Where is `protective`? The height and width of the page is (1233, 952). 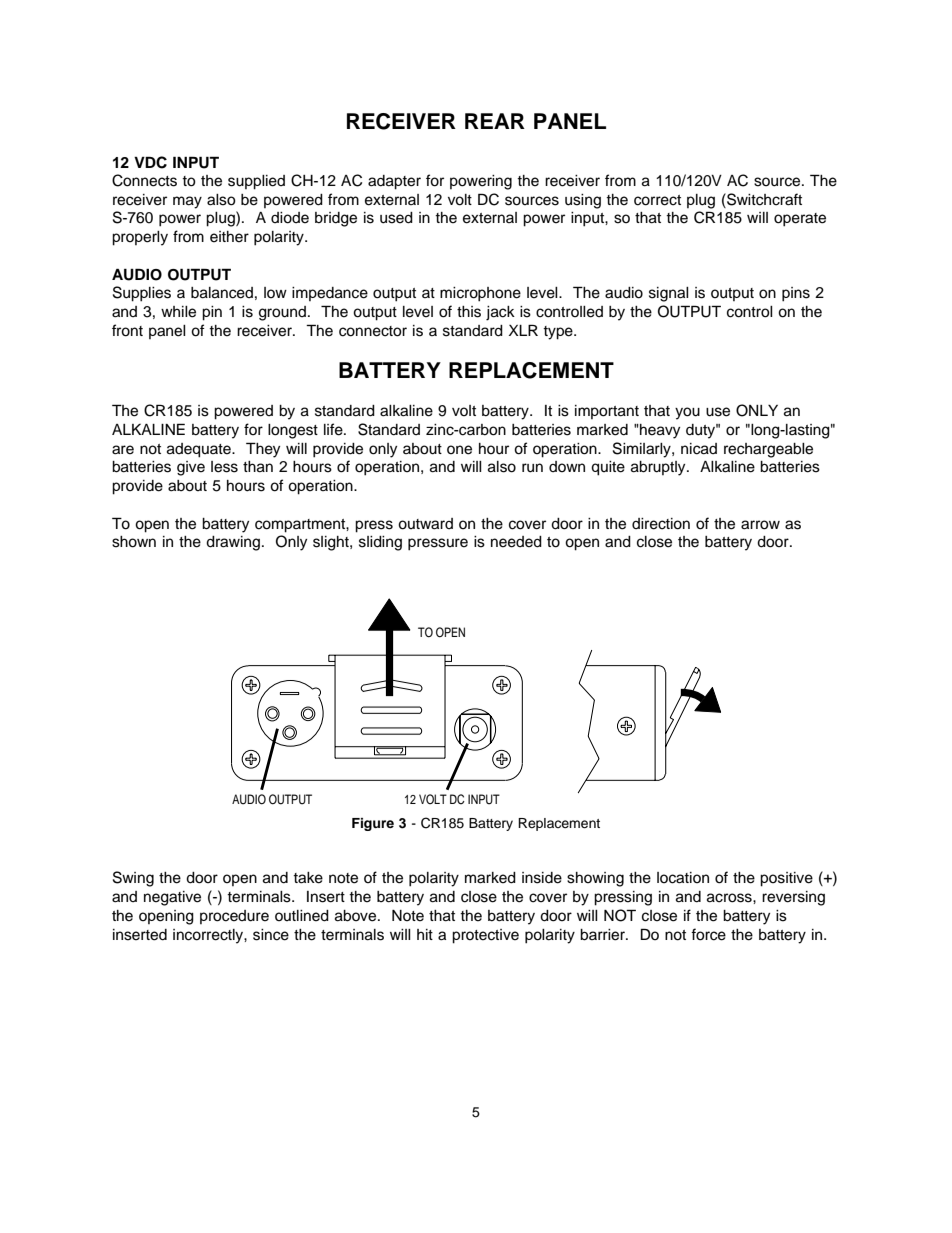 protective is located at coordinates (485, 936).
